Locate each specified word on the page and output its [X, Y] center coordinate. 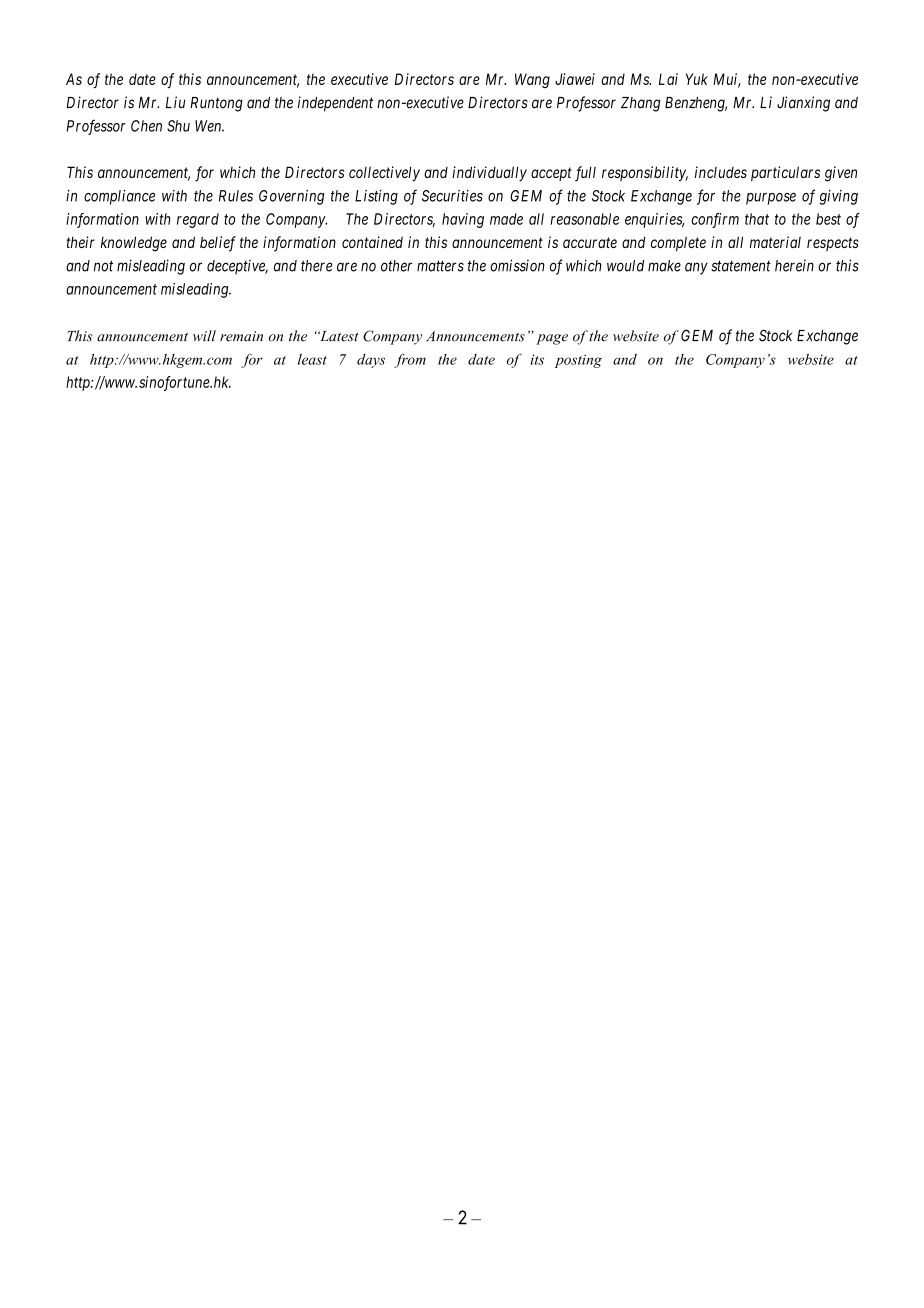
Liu [175, 102]
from [410, 361]
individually [489, 173]
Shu [178, 126]
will [204, 336]
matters [440, 266]
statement [741, 266]
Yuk [697, 79]
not [103, 266]
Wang [532, 80]
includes [721, 172]
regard [198, 220]
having [463, 220]
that [757, 219]
